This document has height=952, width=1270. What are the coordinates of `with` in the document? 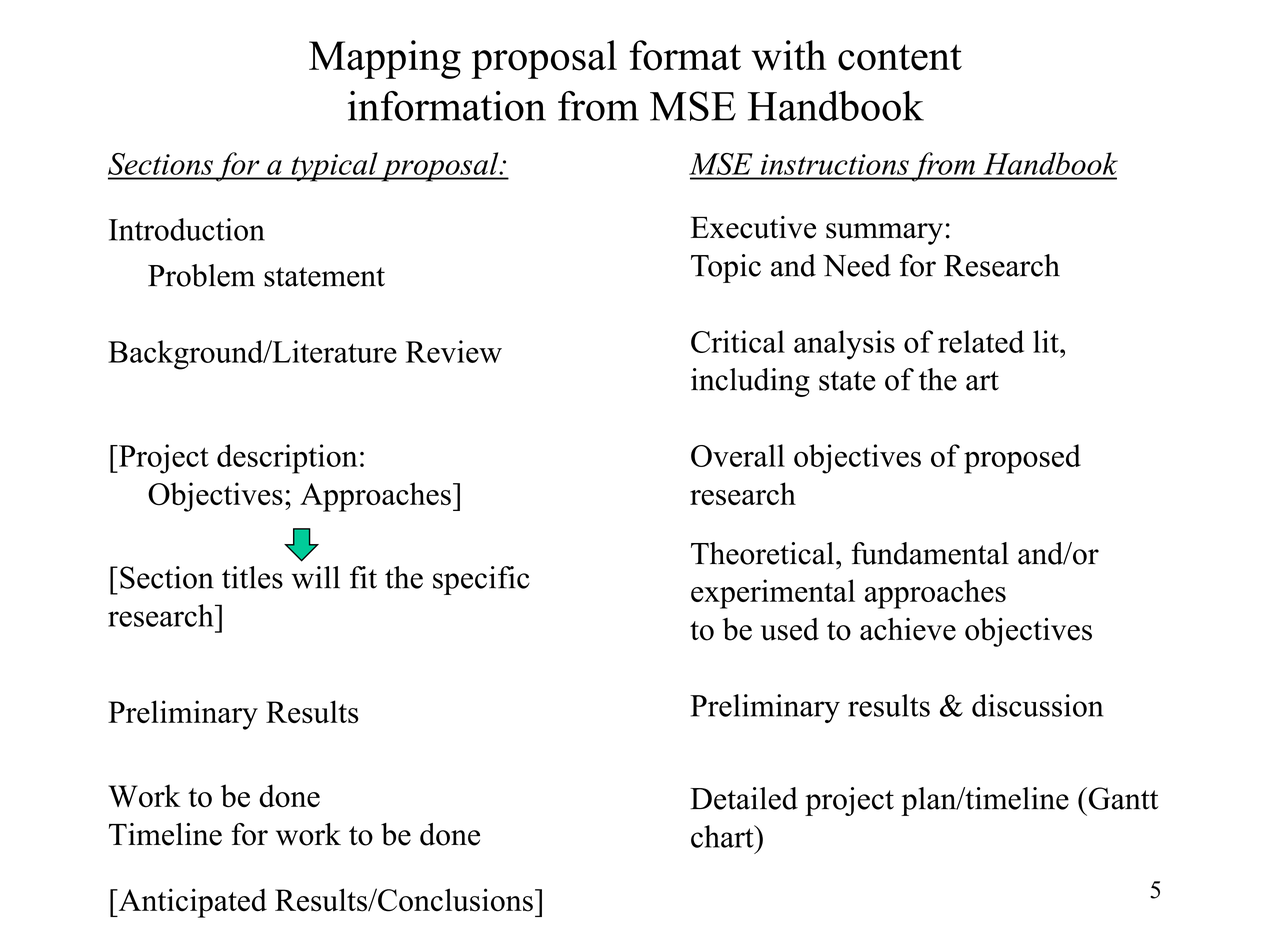 It's located at (789, 55).
